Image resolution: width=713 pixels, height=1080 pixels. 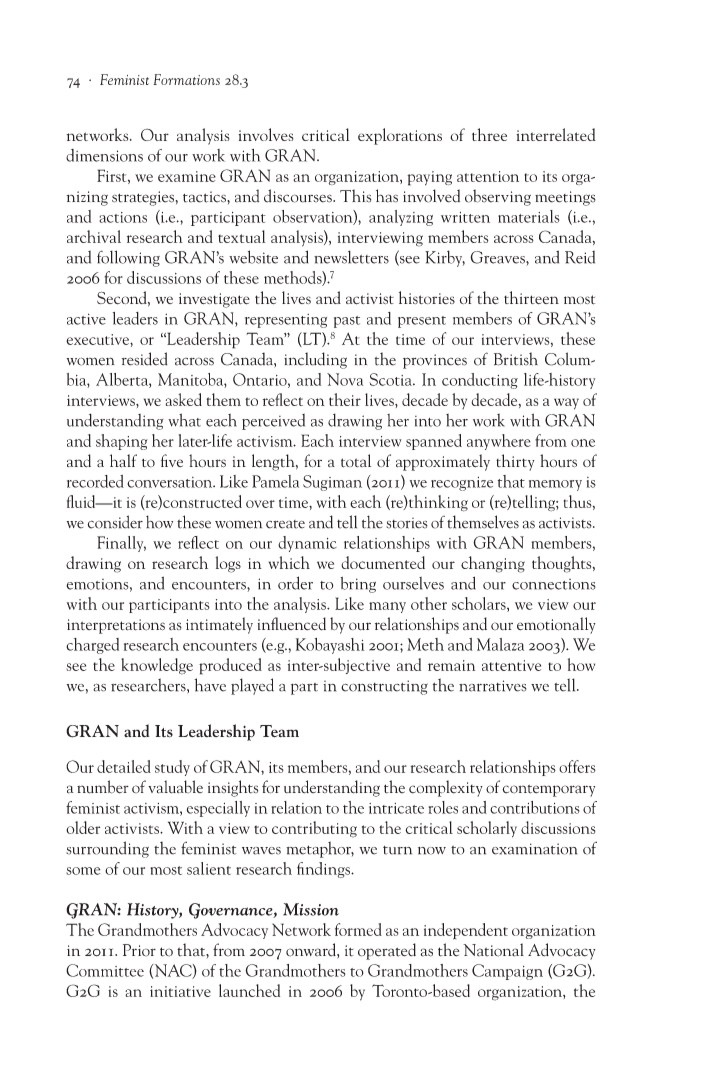 What do you see at coordinates (186, 79) in the image?
I see `Formations` at bounding box center [186, 79].
